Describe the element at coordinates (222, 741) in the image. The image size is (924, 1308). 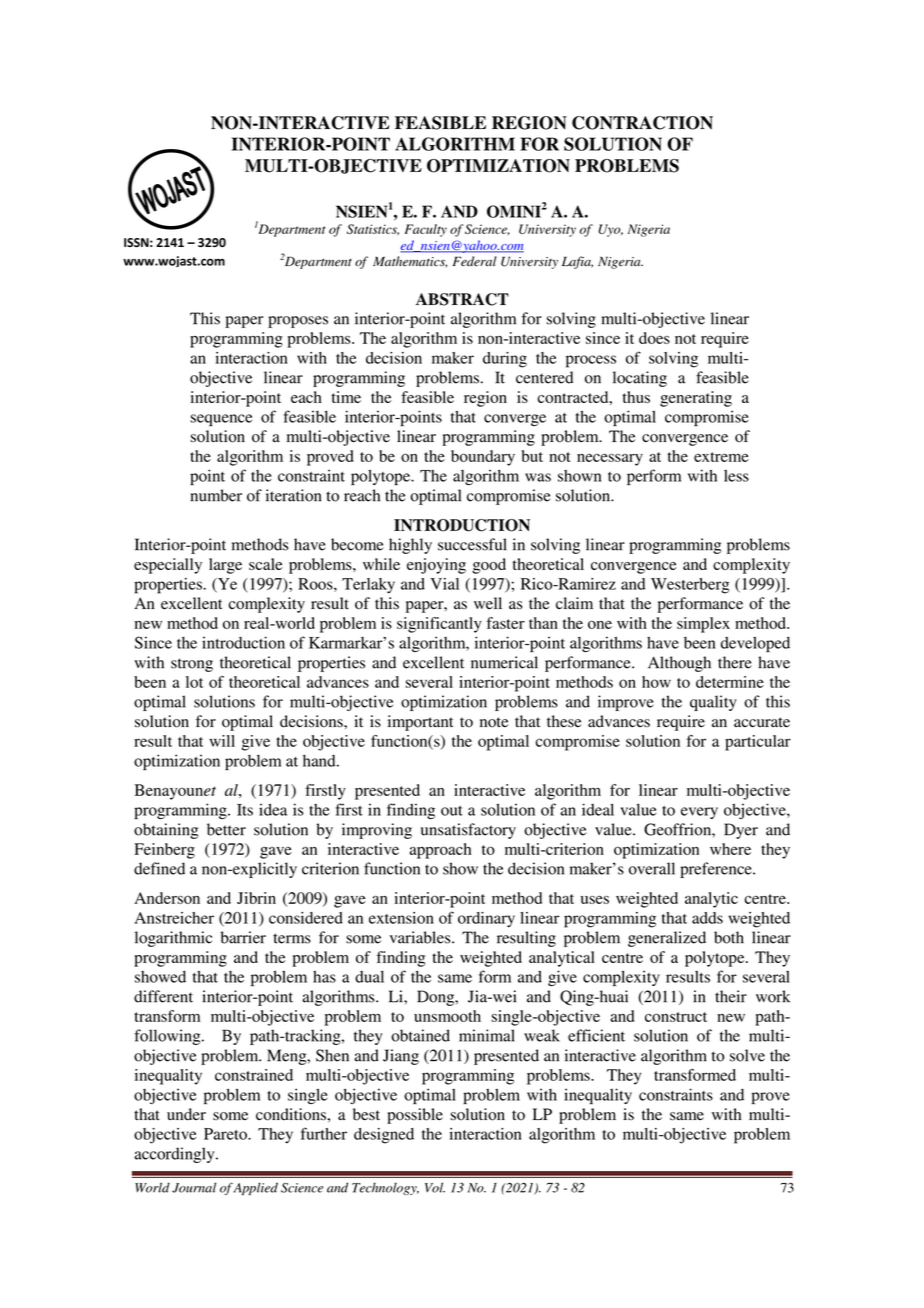
I see `will` at that location.
